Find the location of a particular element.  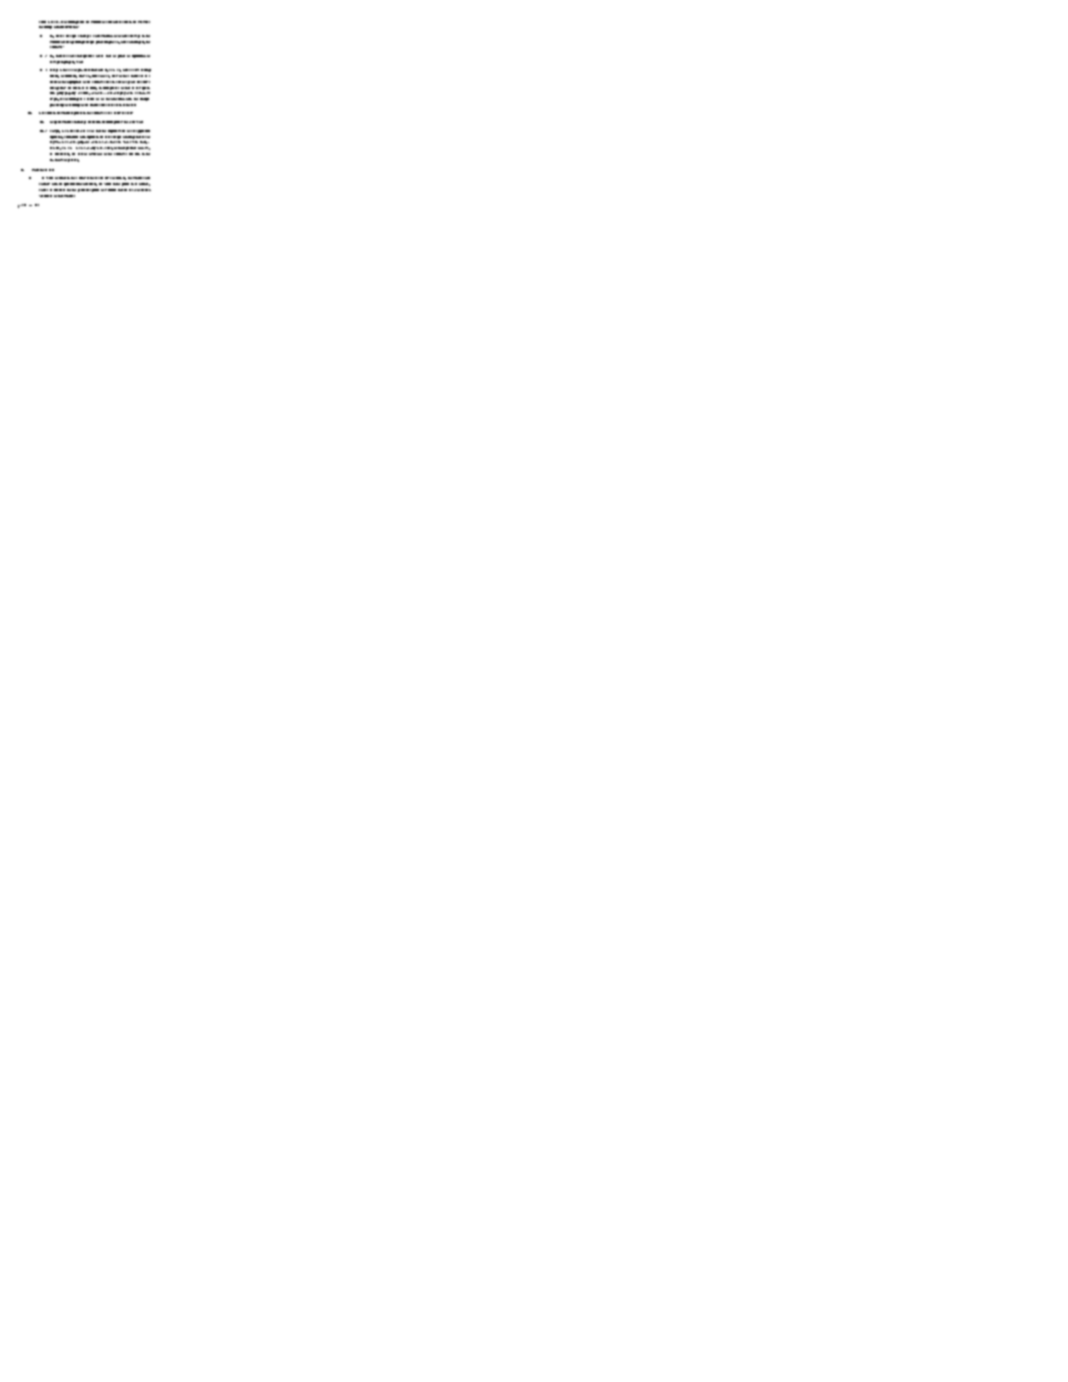

reputation is located at coordinates (139, 56).
